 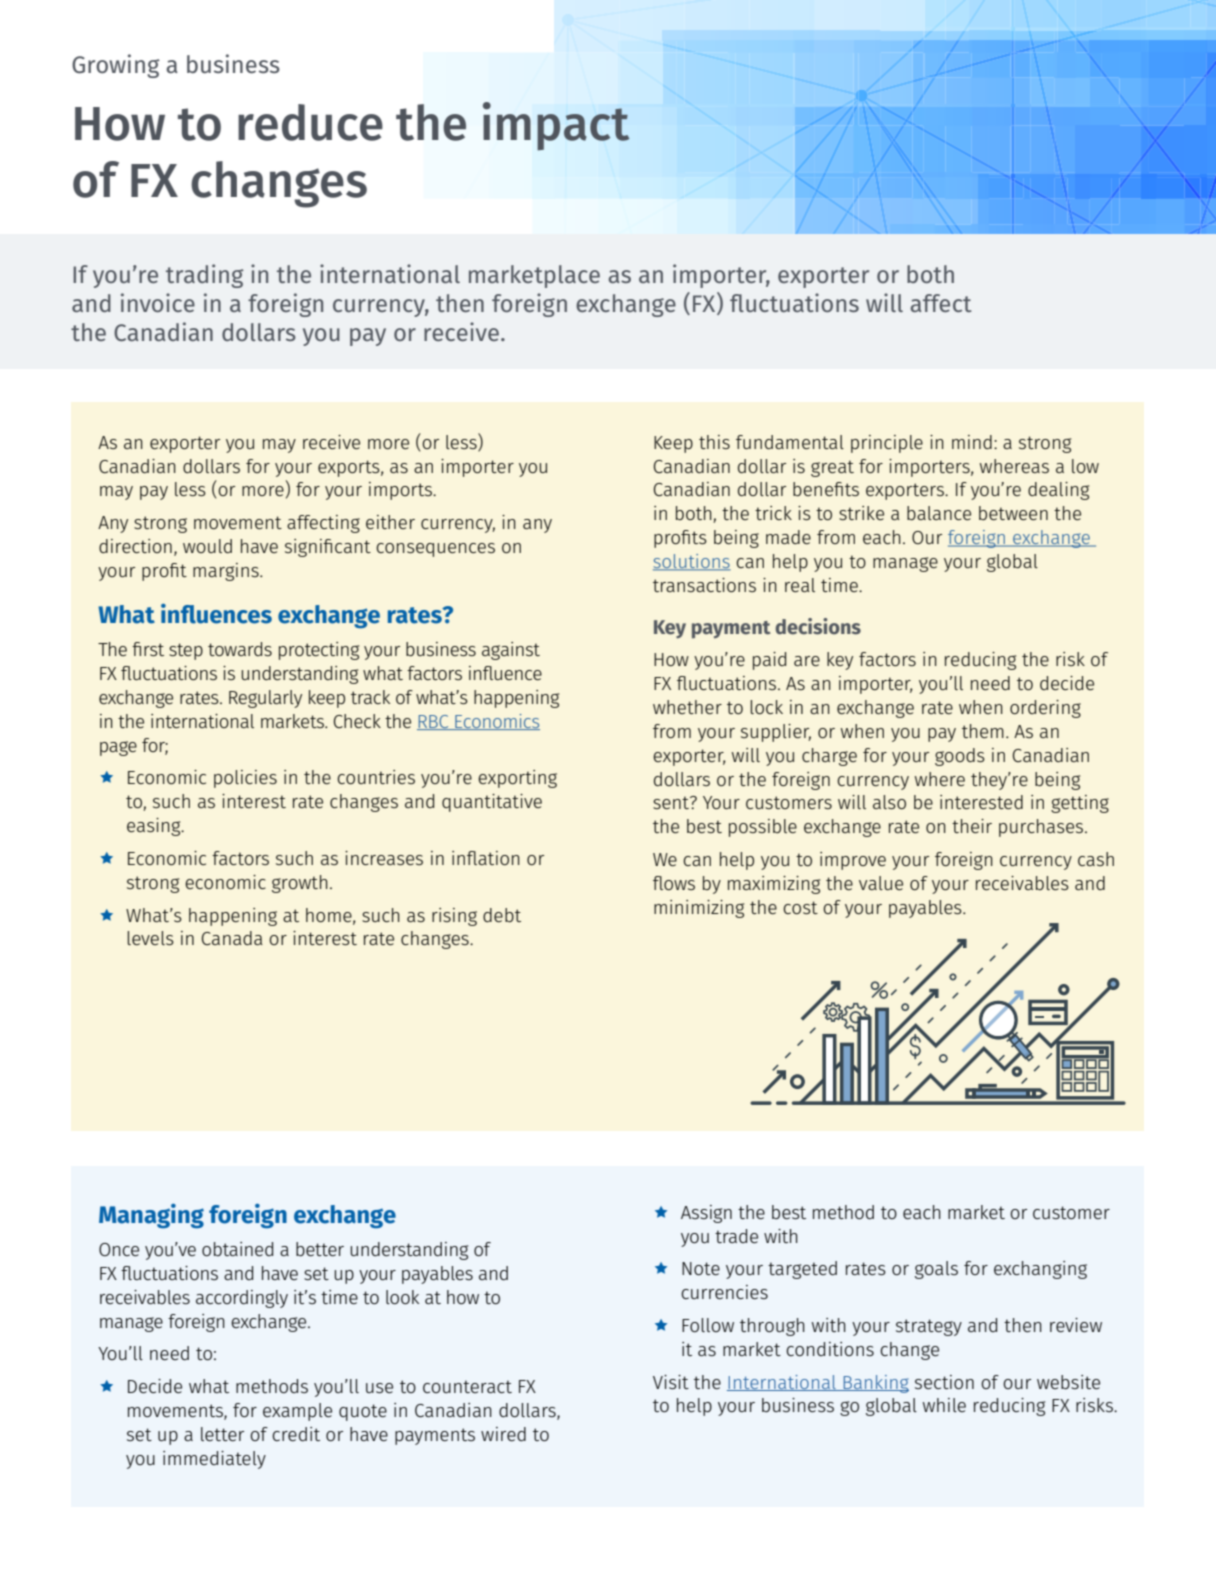 What do you see at coordinates (556, 126) in the document?
I see `impact` at bounding box center [556, 126].
